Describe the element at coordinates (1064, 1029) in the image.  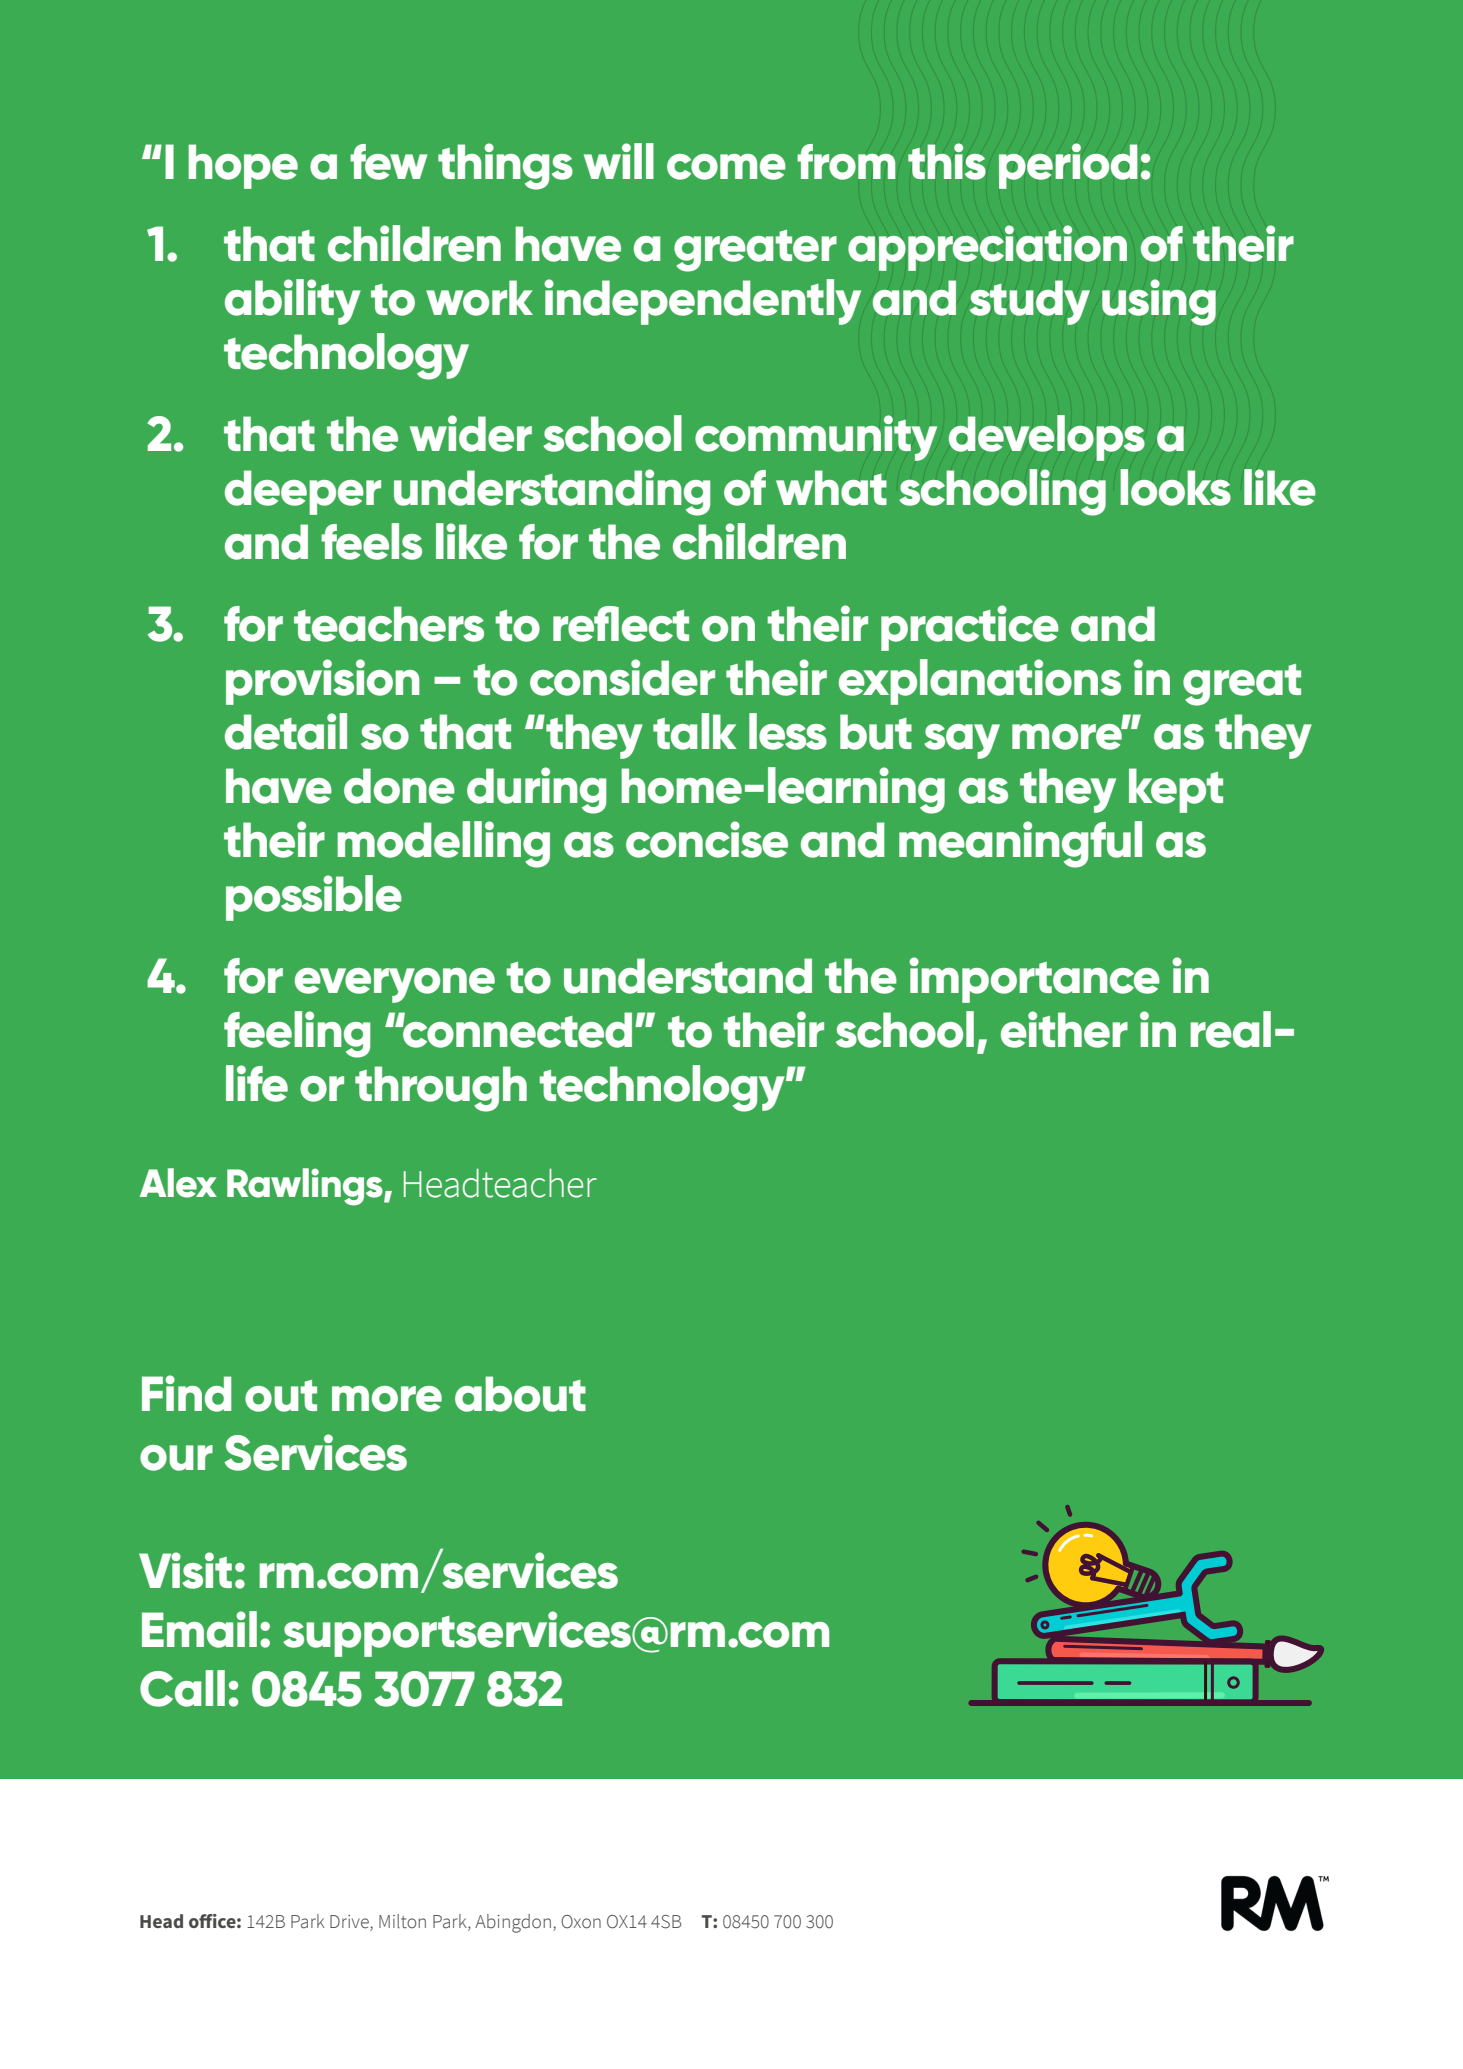
I see `either` at that location.
